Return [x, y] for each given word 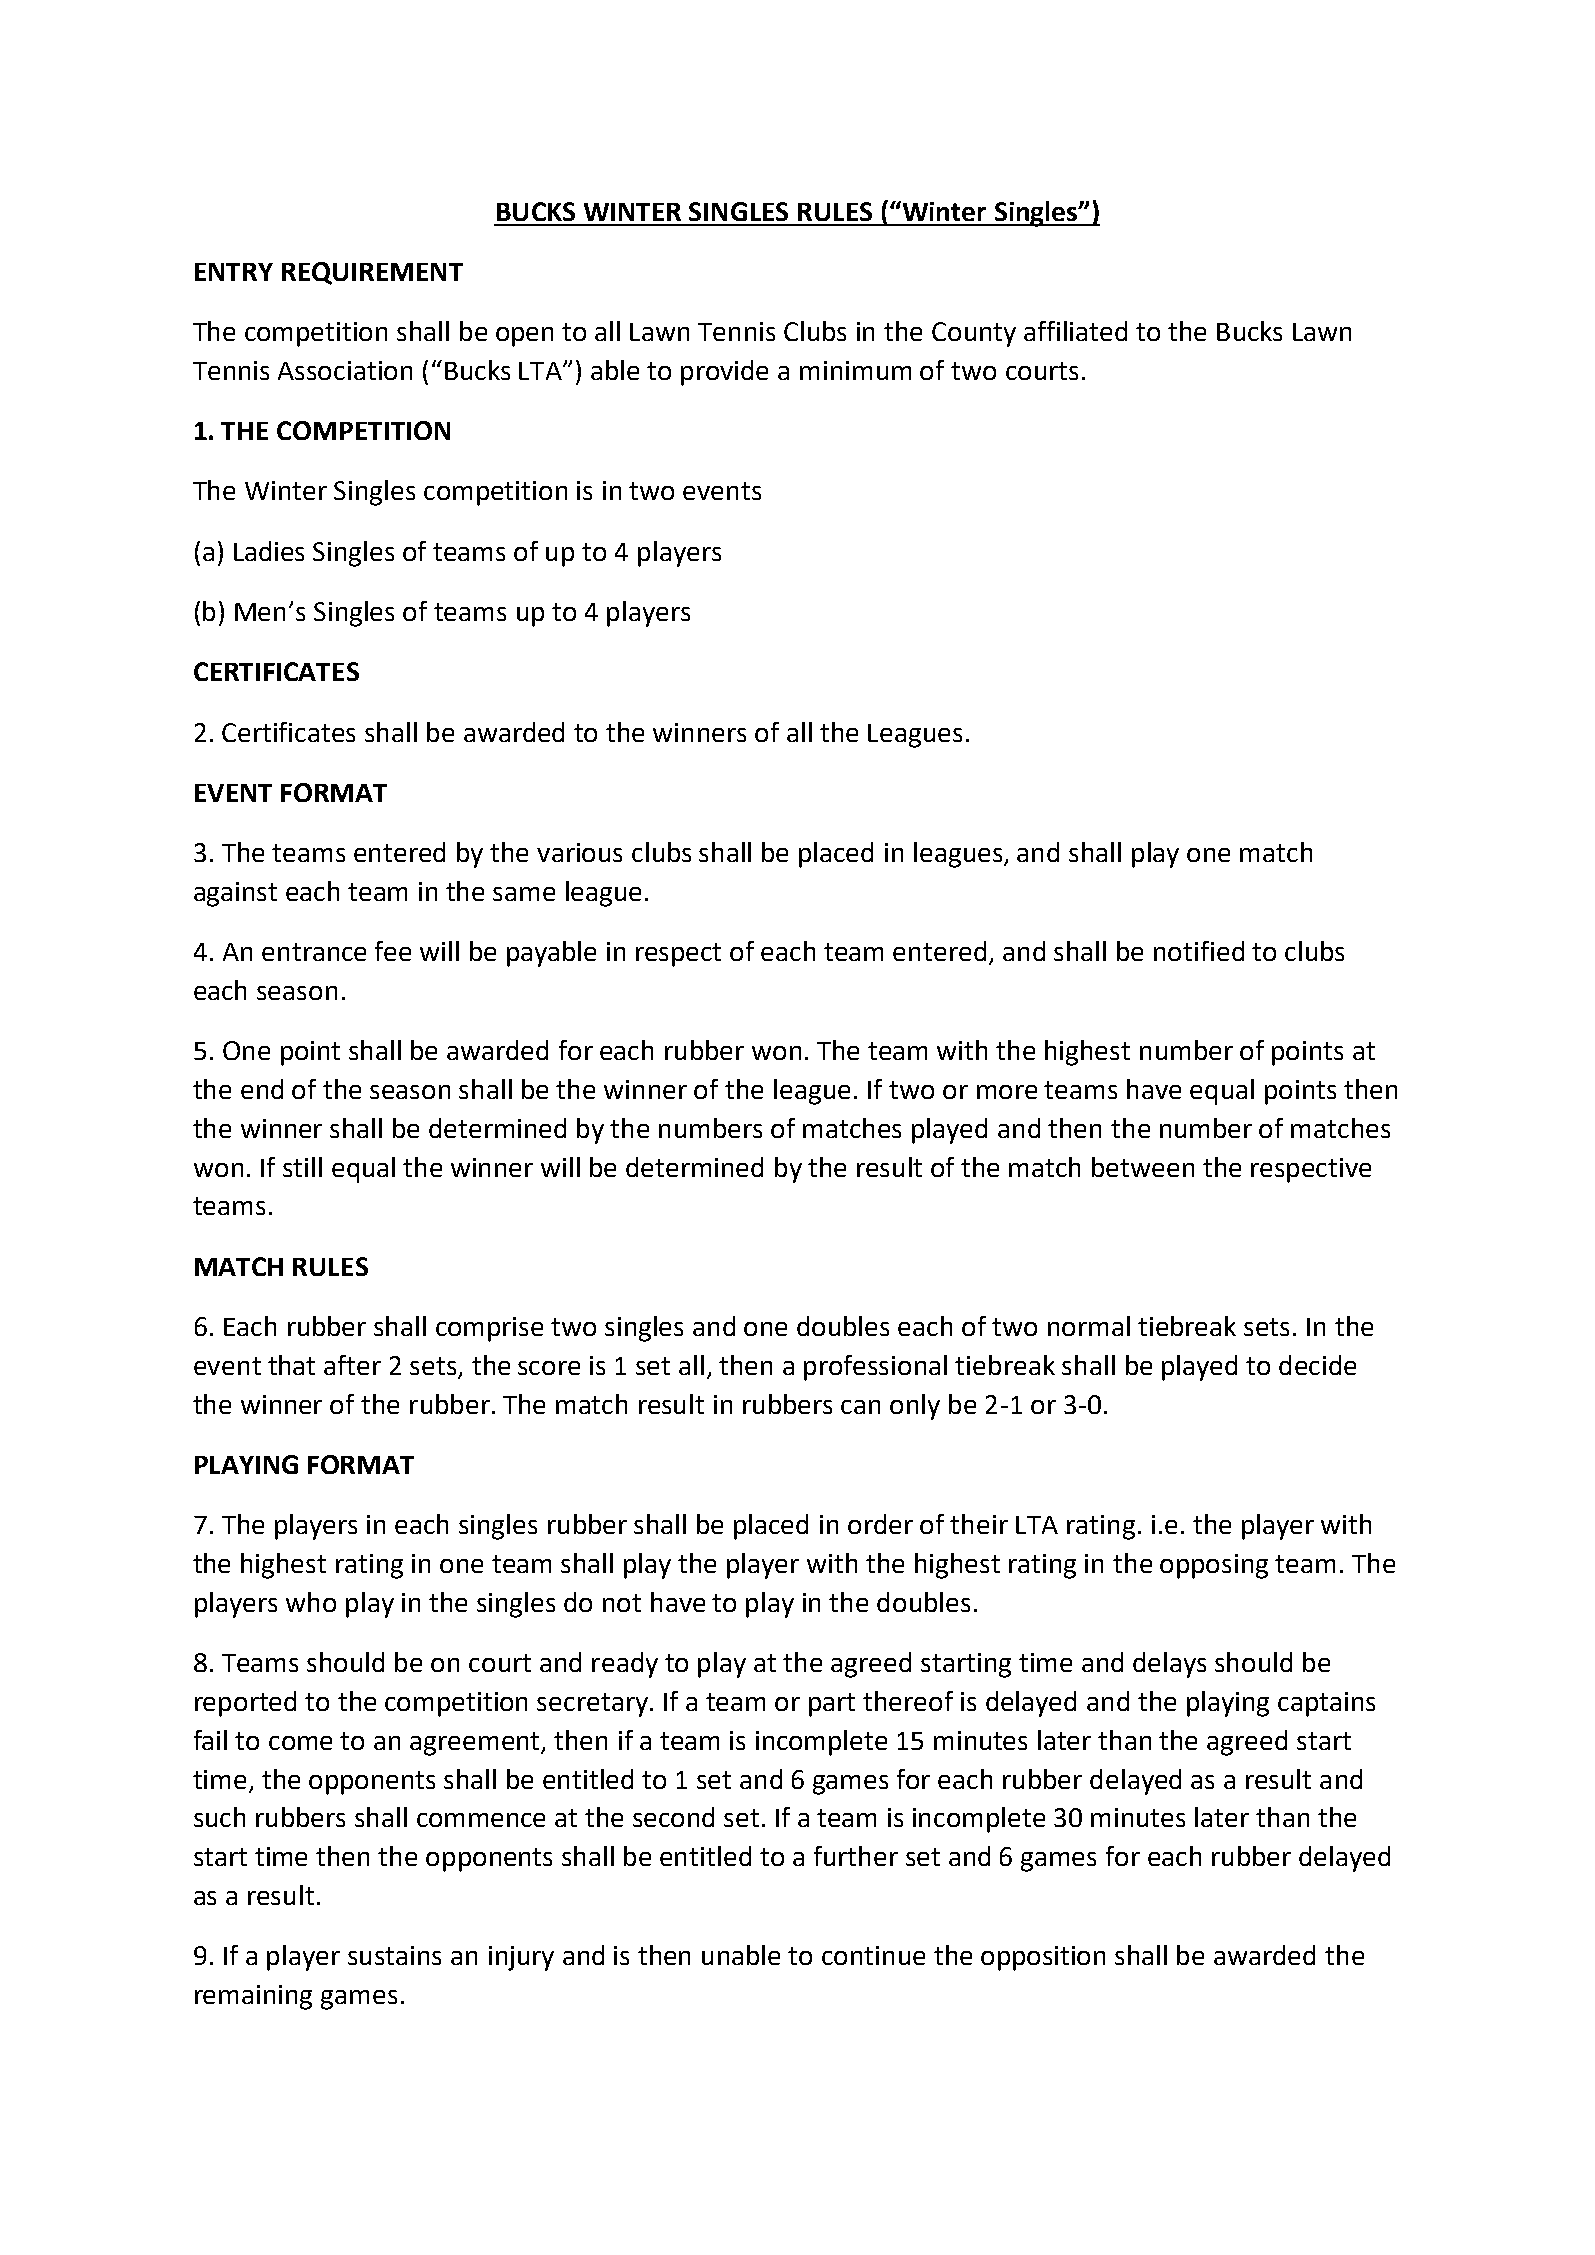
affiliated [1075, 331]
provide [724, 373]
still [302, 1167]
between [1143, 1167]
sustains [394, 1955]
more [1007, 1092]
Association [345, 370]
